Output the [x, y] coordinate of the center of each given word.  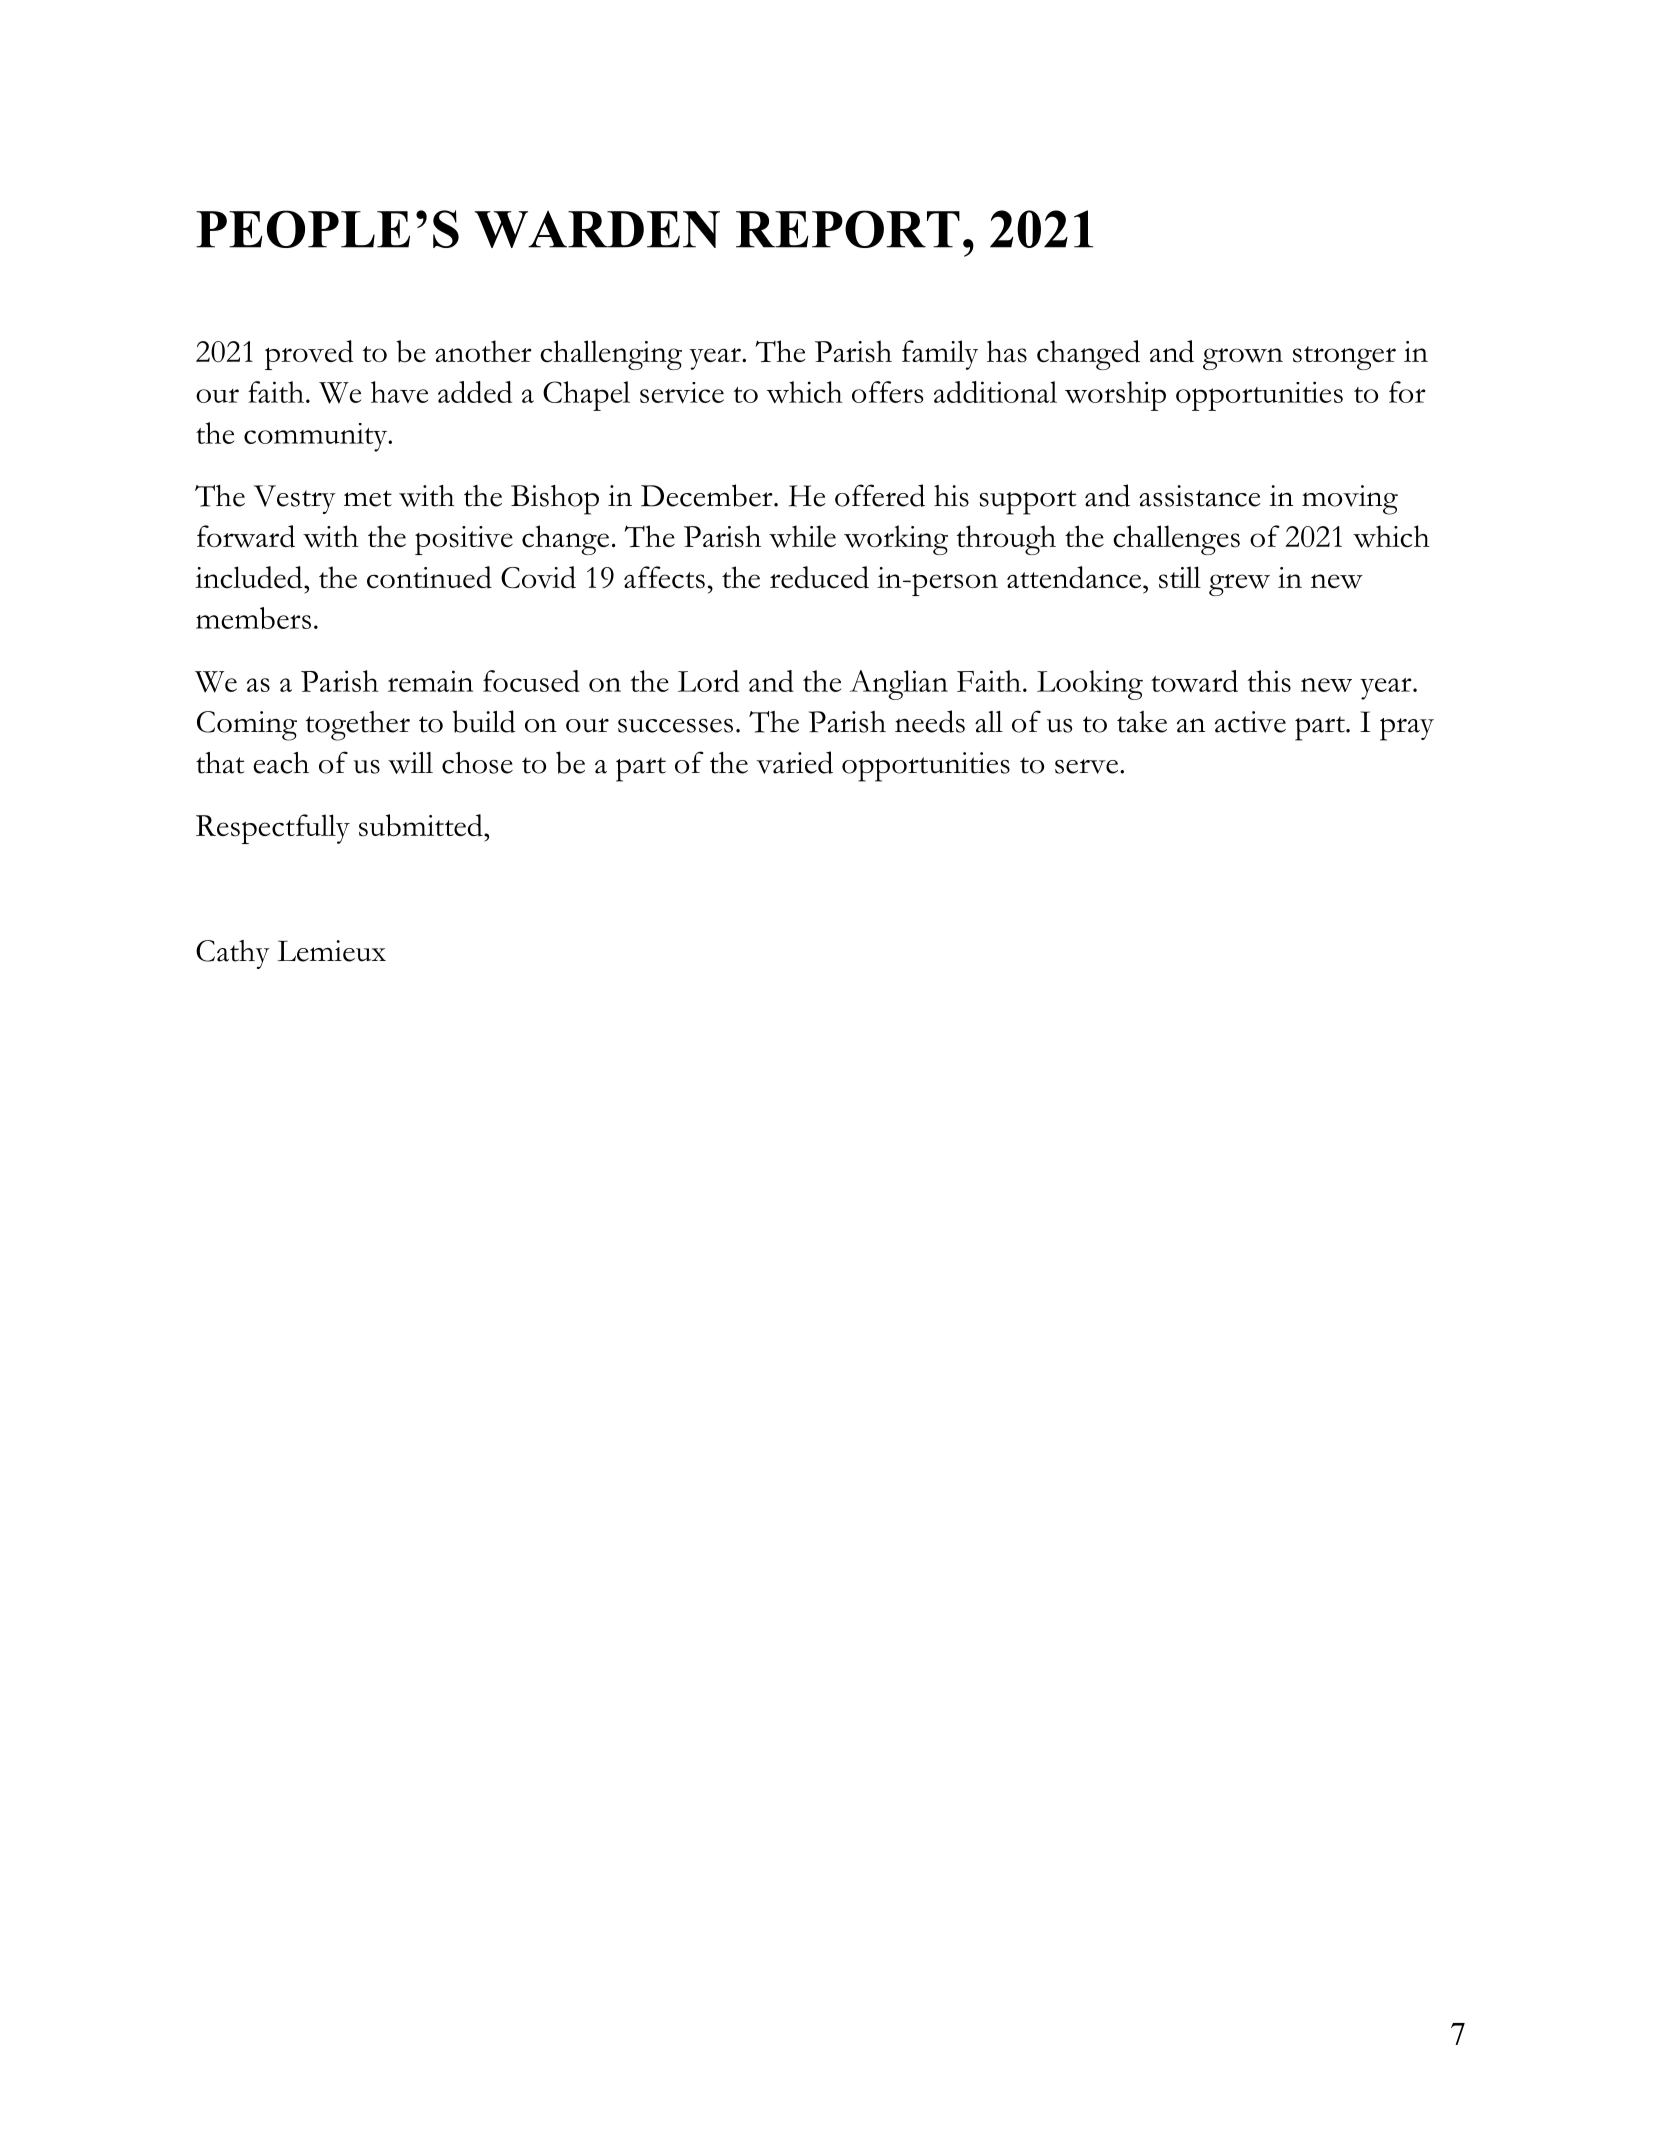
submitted [422, 825]
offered [880, 495]
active [1250, 722]
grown [1243, 359]
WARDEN [597, 229]
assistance [1200, 496]
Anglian [899, 685]
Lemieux [332, 951]
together [358, 726]
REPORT [848, 229]
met [368, 498]
